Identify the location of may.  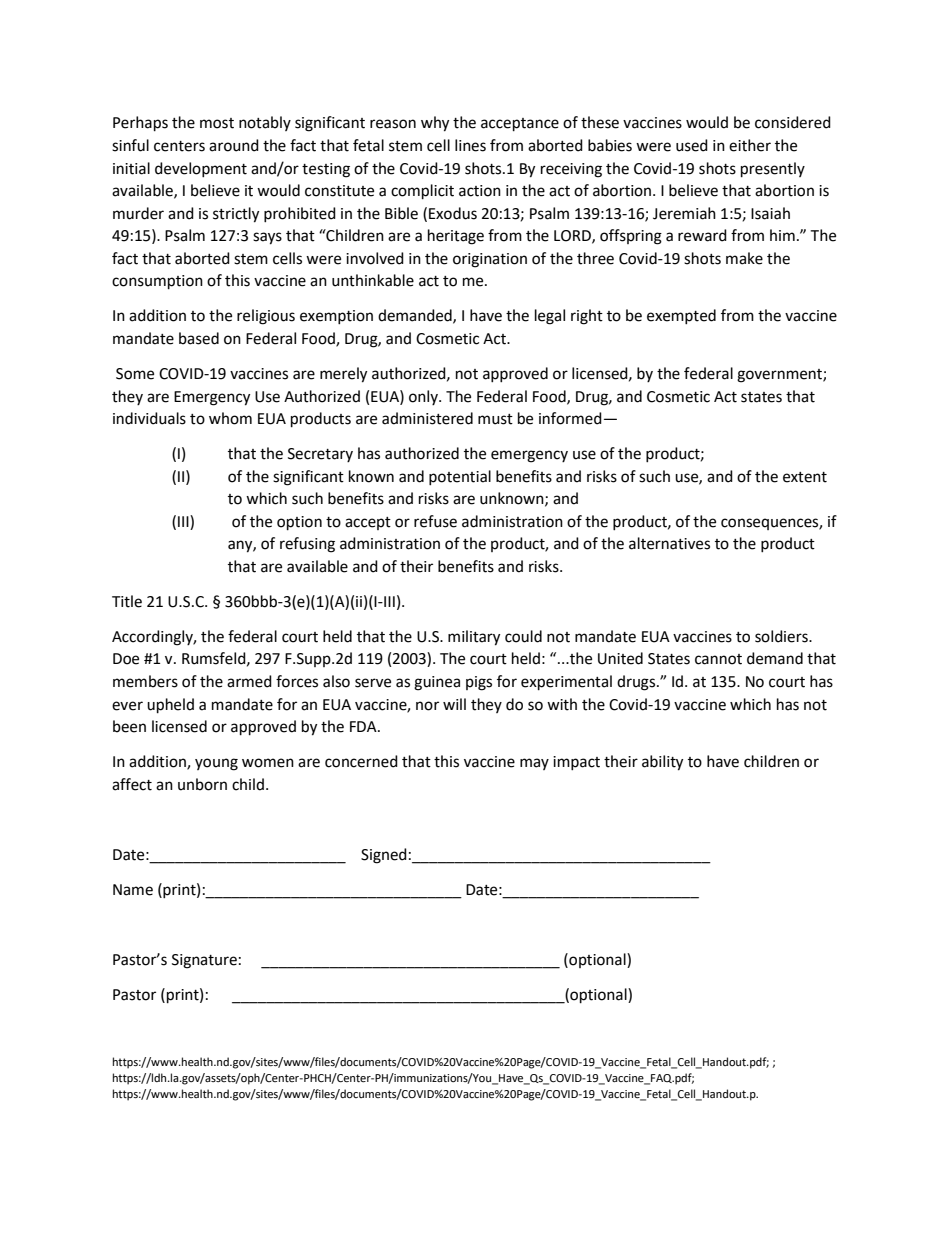
(534, 764).
